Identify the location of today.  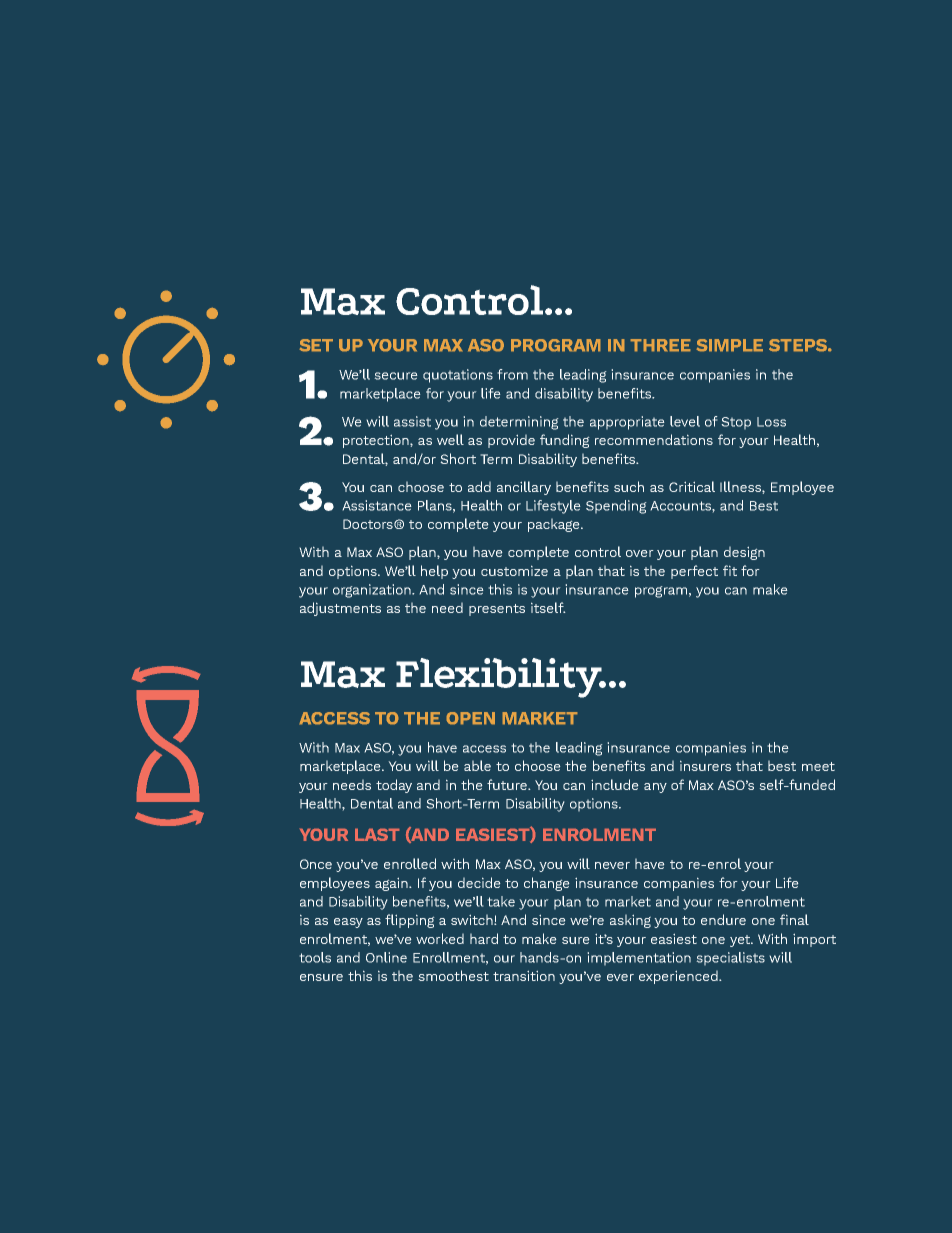
(394, 786).
